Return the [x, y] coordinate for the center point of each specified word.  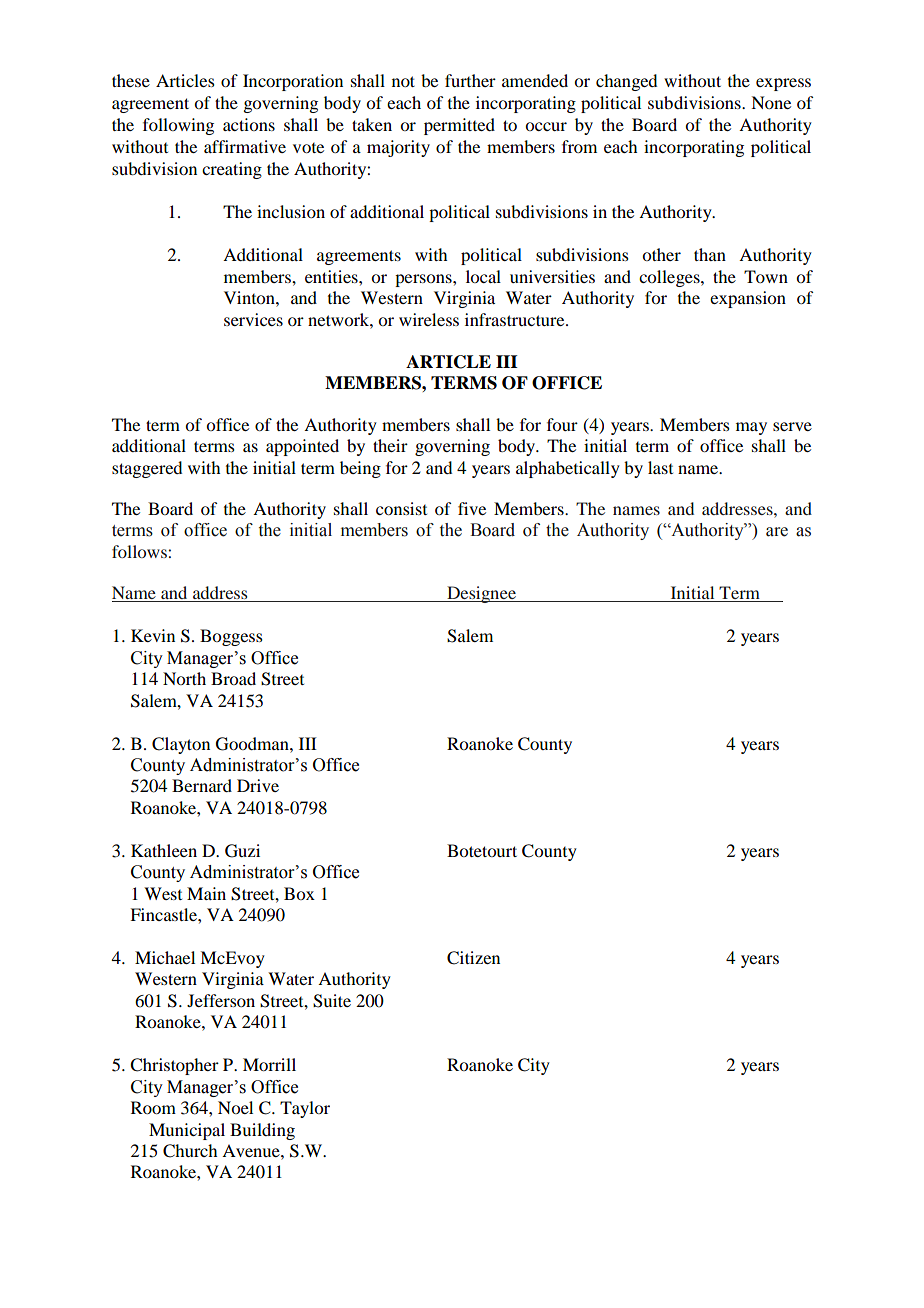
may [751, 428]
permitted [459, 126]
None [771, 102]
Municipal [187, 1131]
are [777, 532]
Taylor [305, 1109]
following [178, 126]
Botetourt [482, 850]
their [390, 445]
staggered [147, 469]
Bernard [202, 785]
